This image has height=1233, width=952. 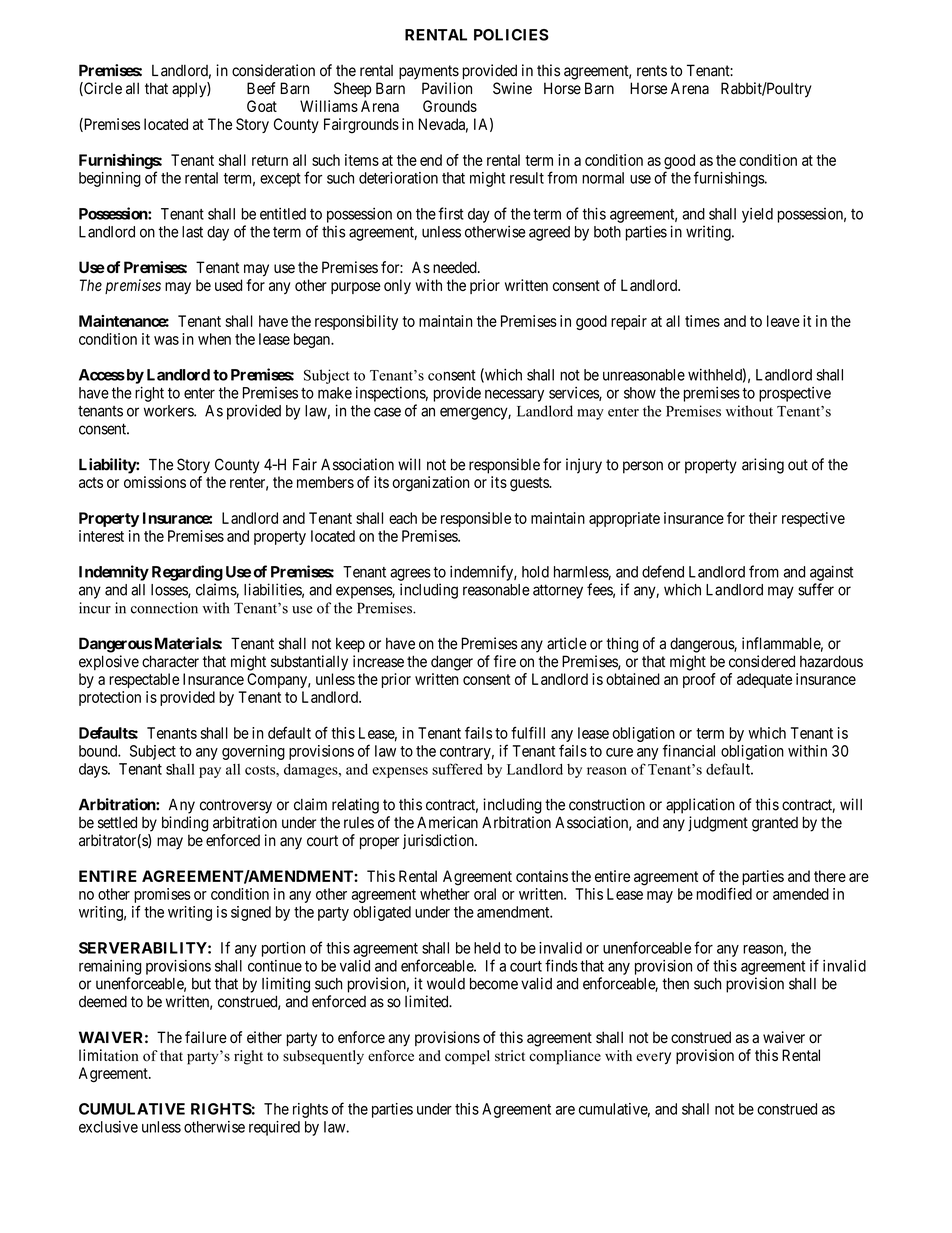 I want to click on Beef, so click(x=261, y=88).
